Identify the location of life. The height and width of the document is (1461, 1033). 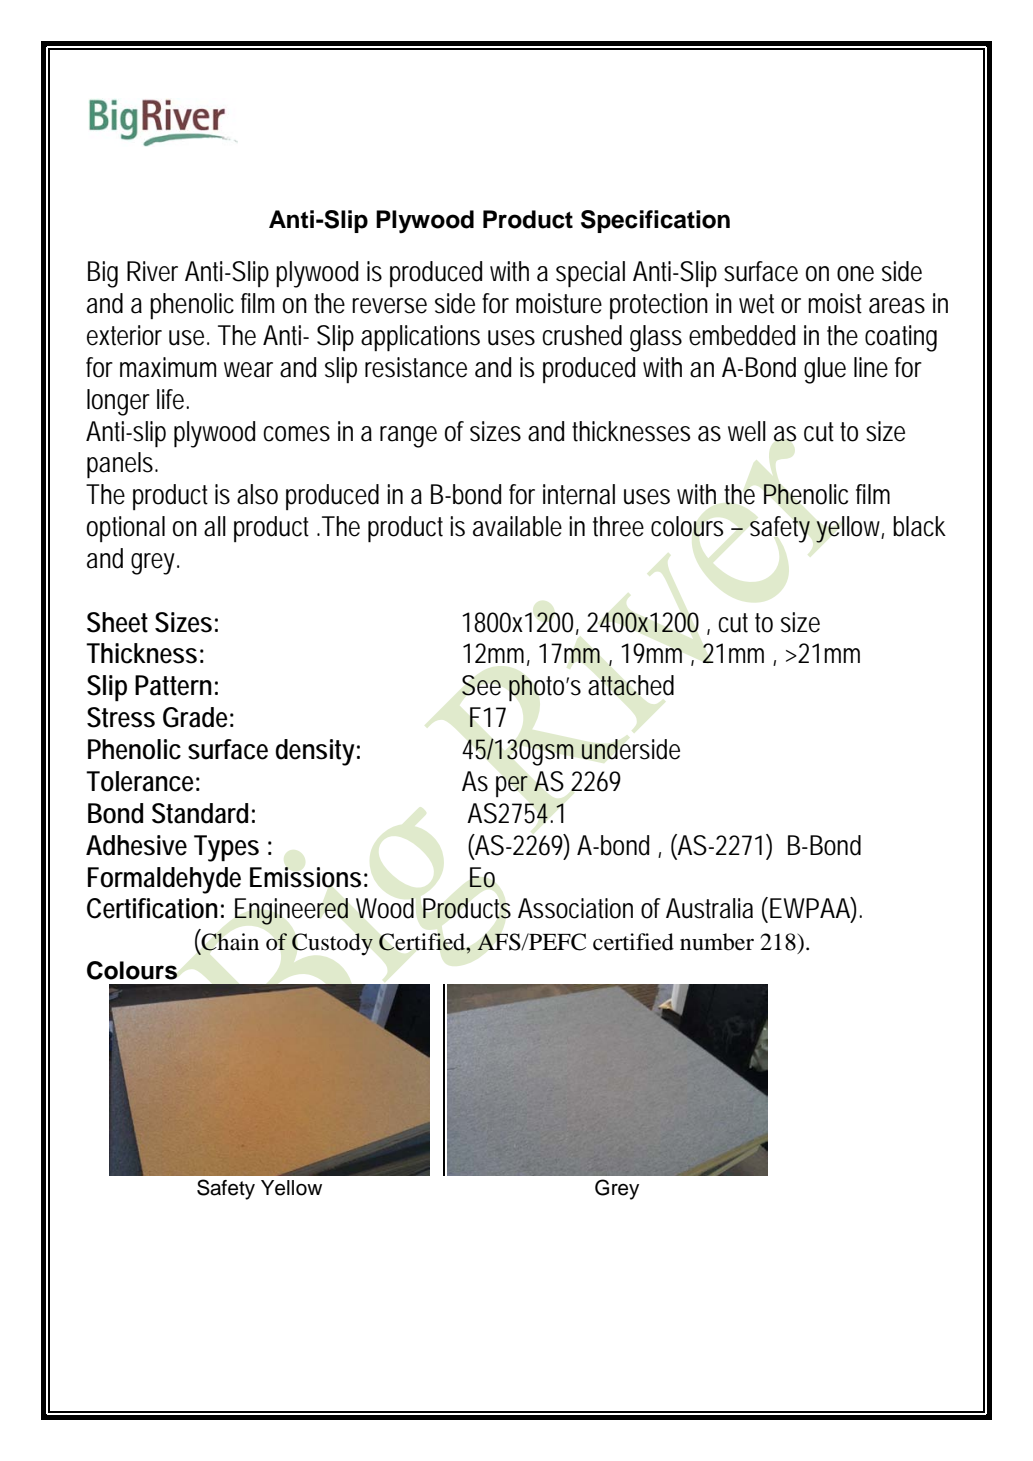
(170, 399).
